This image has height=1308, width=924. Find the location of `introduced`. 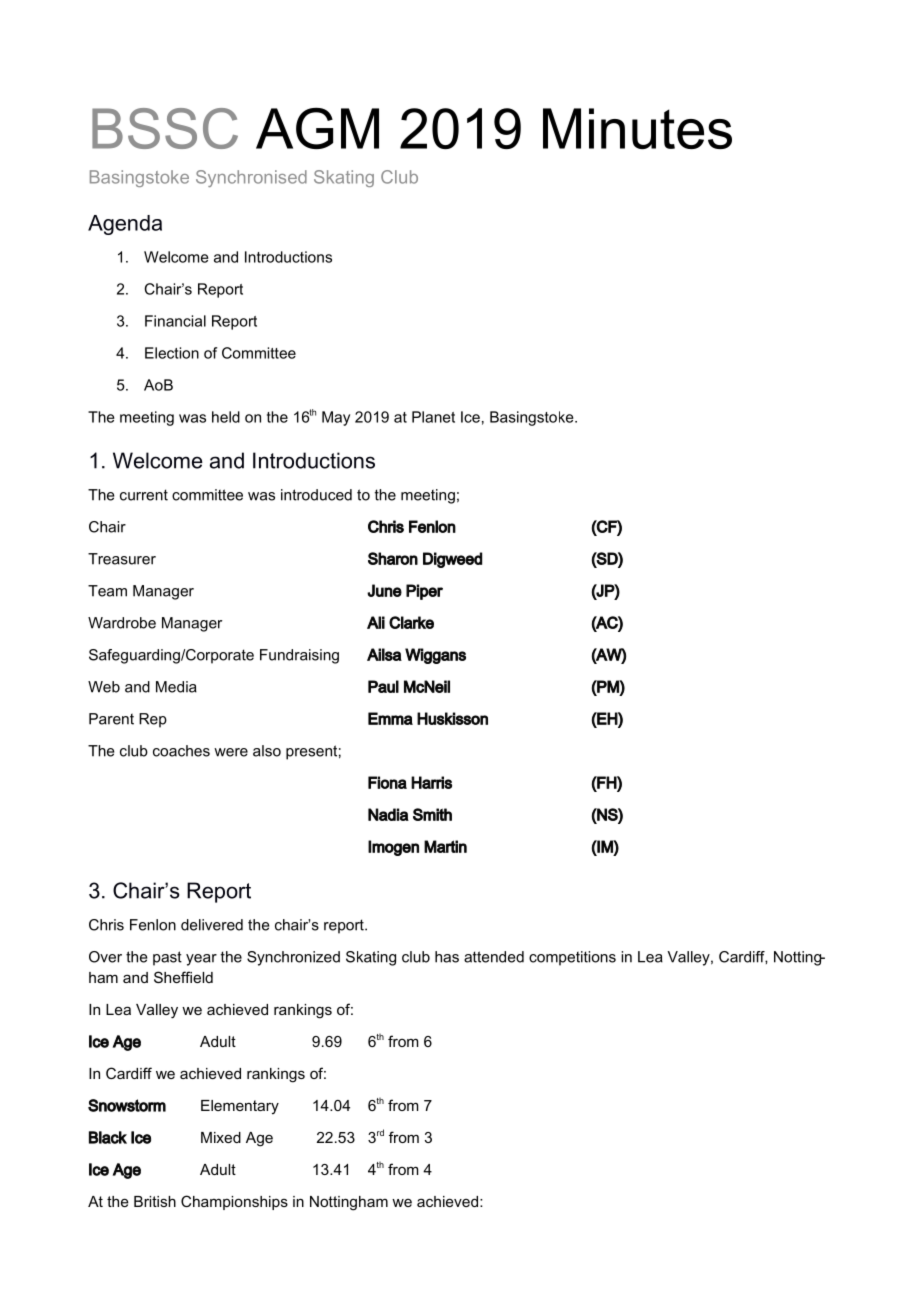

introduced is located at coordinates (316, 495).
